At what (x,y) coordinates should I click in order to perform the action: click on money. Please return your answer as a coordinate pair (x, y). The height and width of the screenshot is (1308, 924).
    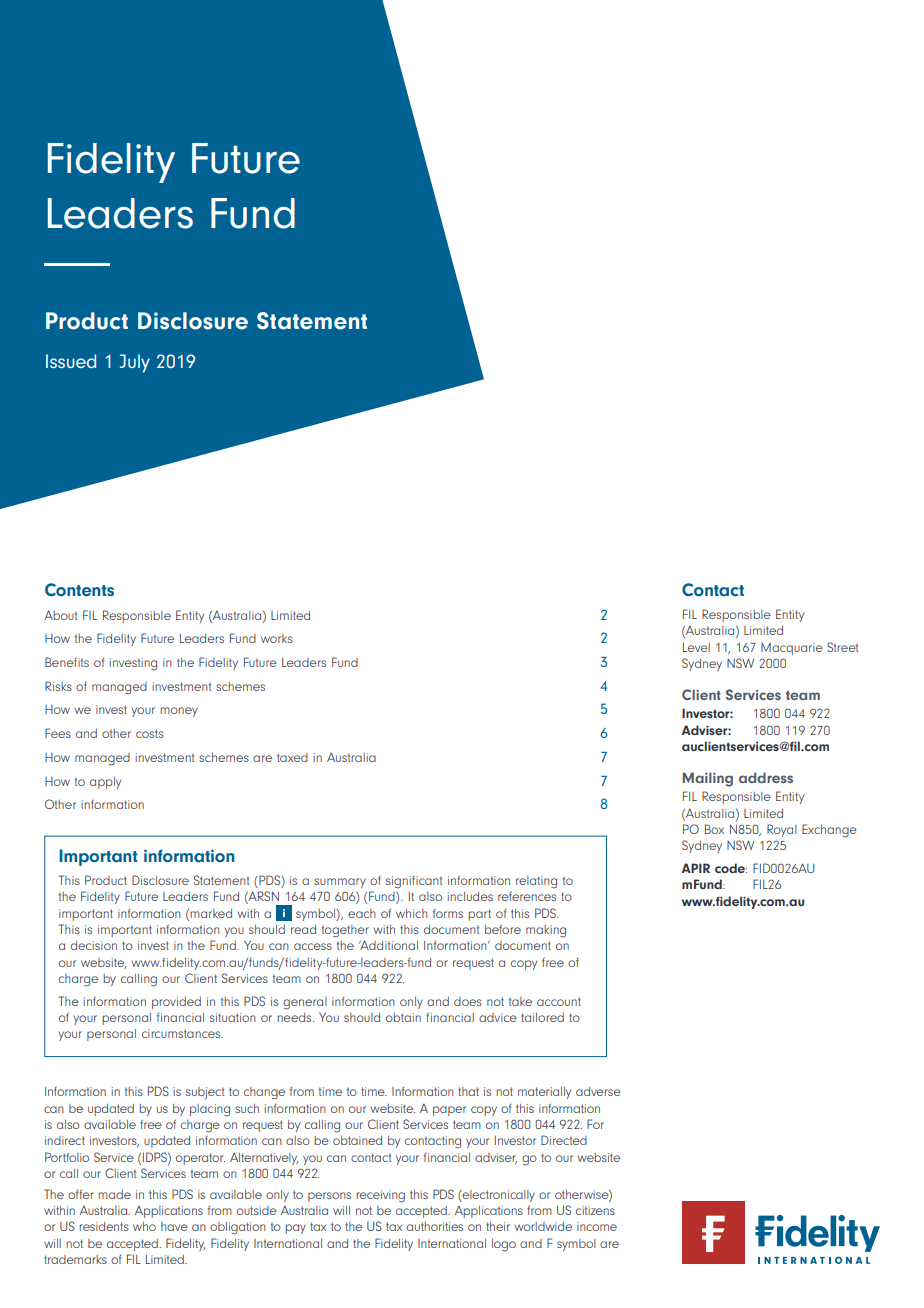
    Looking at the image, I should click on (179, 712).
